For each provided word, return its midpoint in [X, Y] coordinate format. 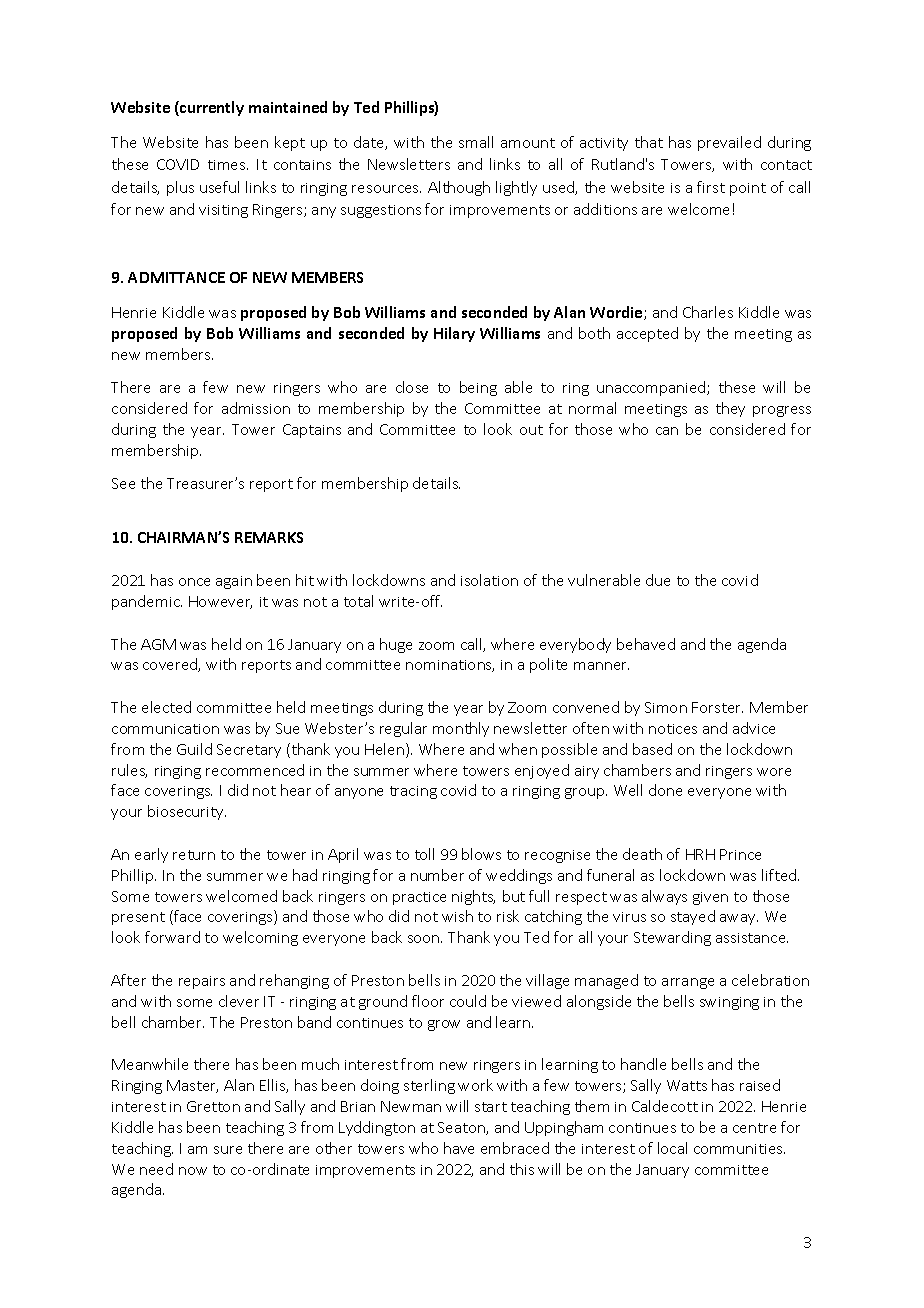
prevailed [729, 143]
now [193, 1171]
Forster [717, 707]
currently [211, 108]
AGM [158, 644]
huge [396, 645]
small [476, 142]
